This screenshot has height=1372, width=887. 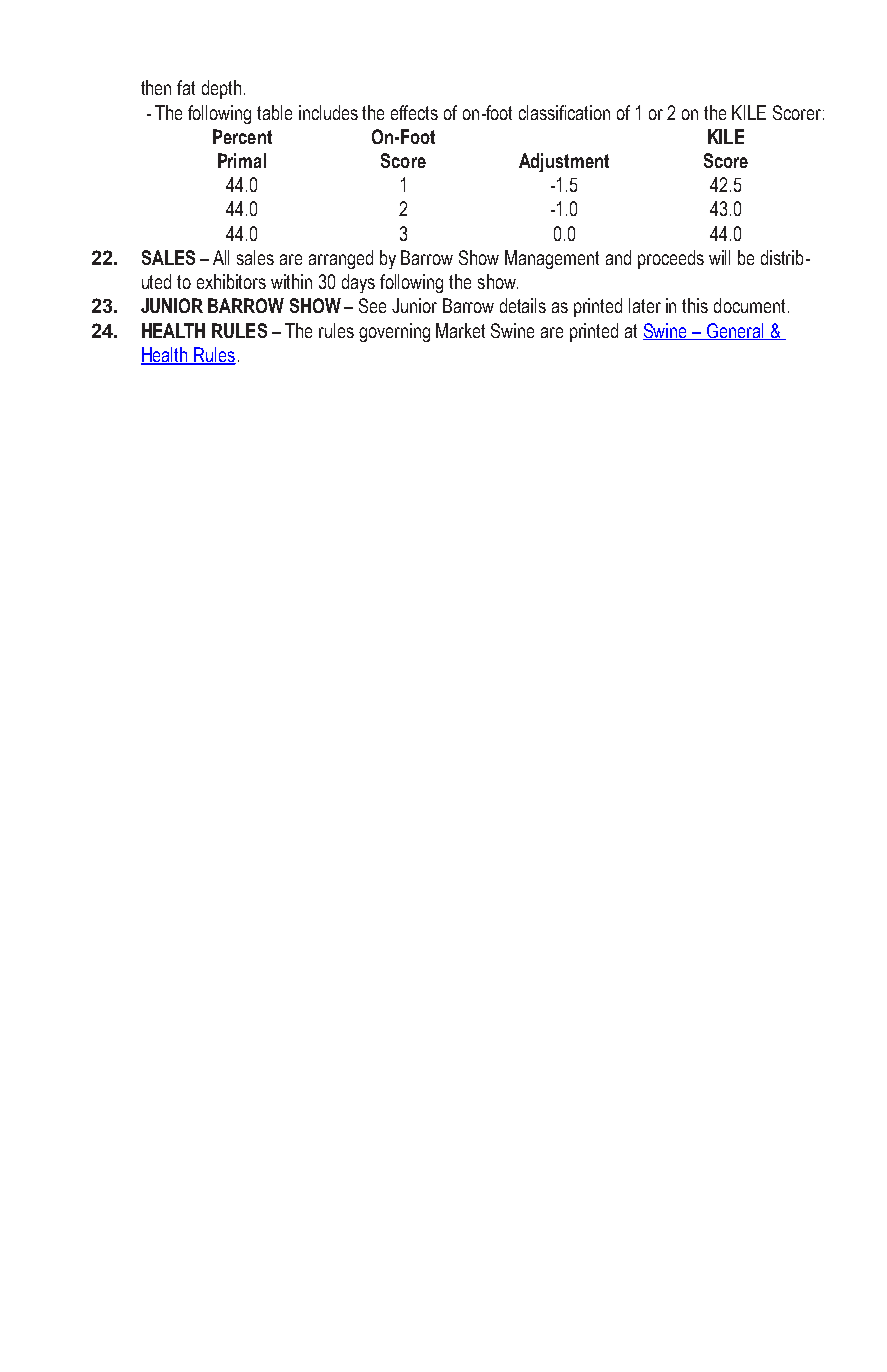 I want to click on effects, so click(x=414, y=112).
